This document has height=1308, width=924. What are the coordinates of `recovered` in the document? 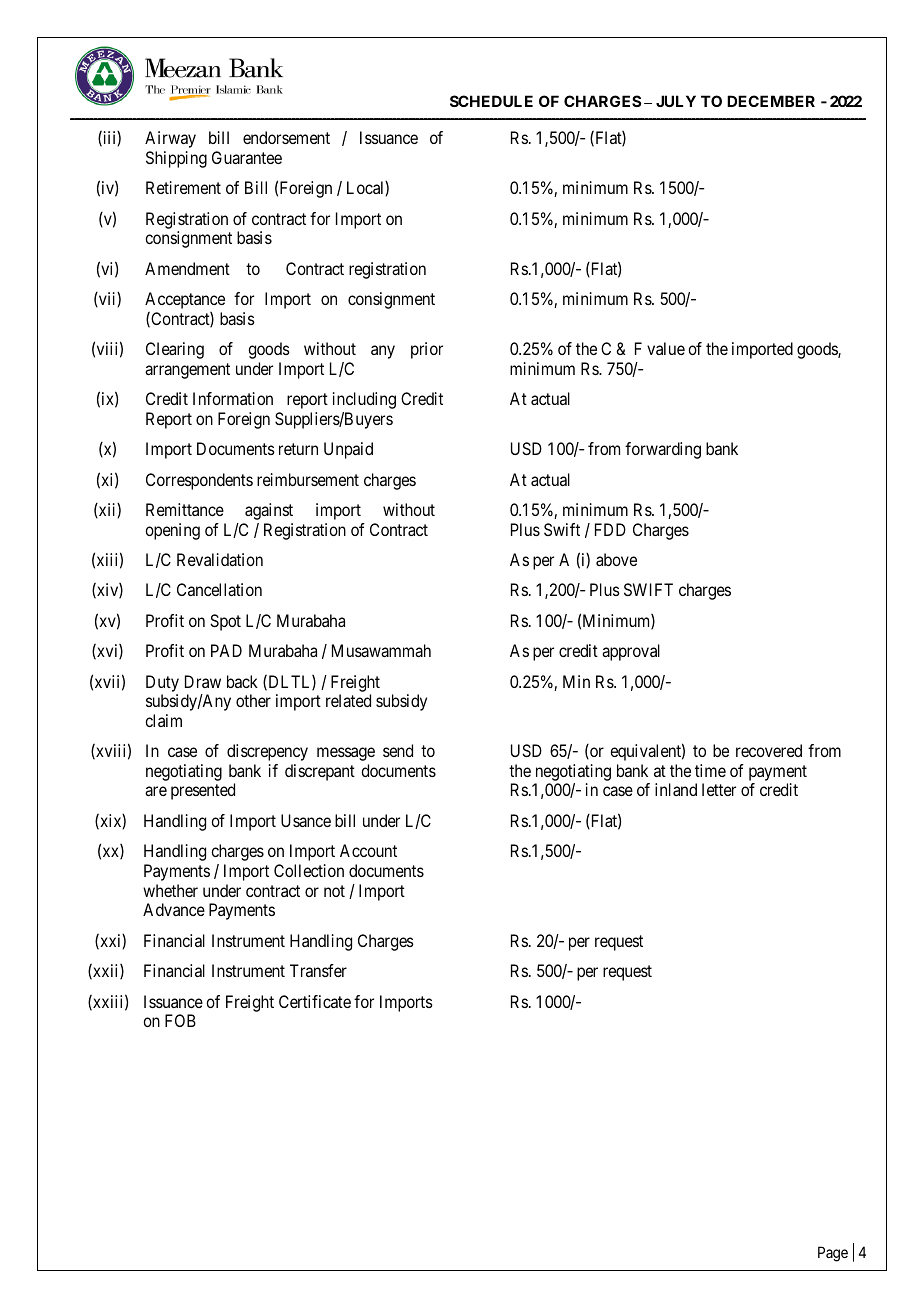 It's located at (769, 750).
